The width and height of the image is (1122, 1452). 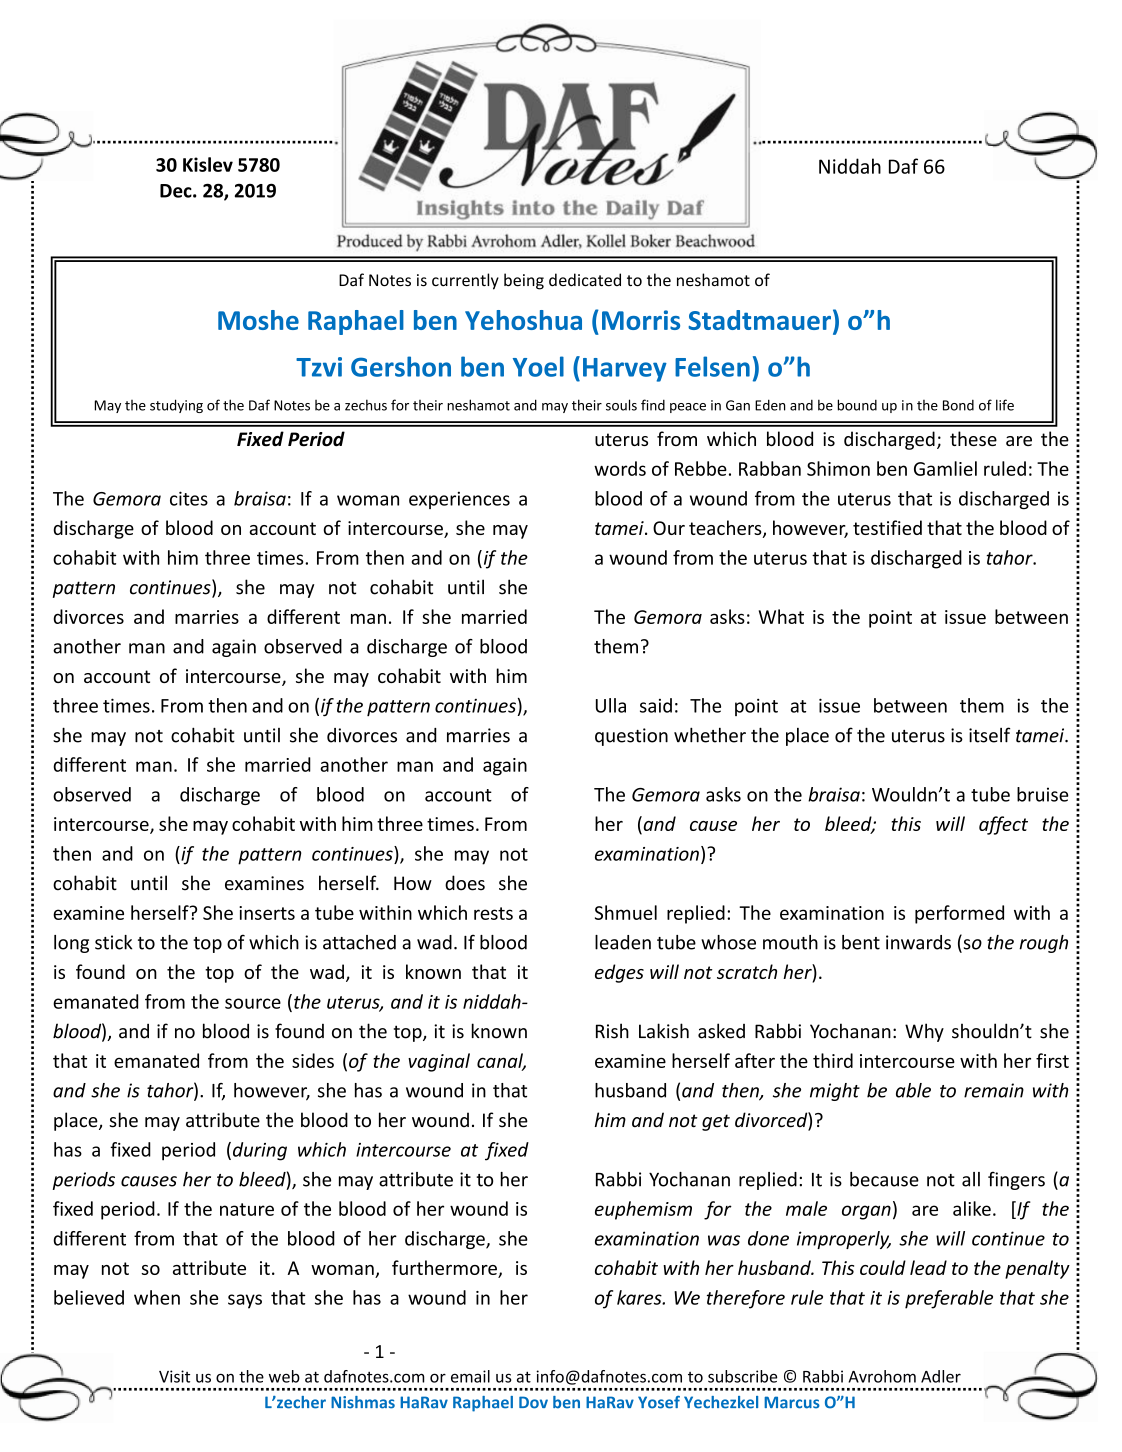 What do you see at coordinates (260, 1151) in the image?
I see `during` at bounding box center [260, 1151].
